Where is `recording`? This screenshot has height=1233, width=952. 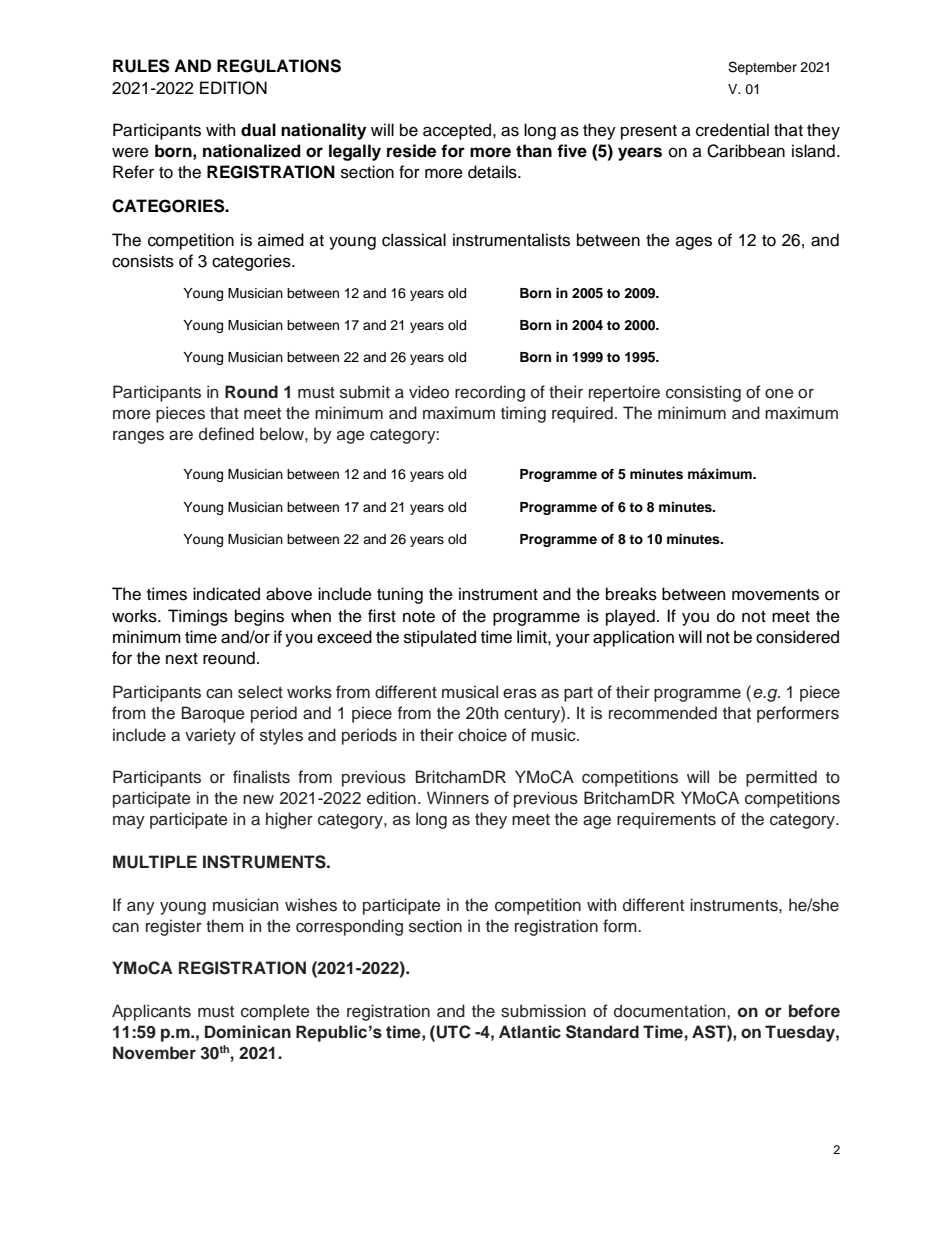
recording is located at coordinates (490, 393).
